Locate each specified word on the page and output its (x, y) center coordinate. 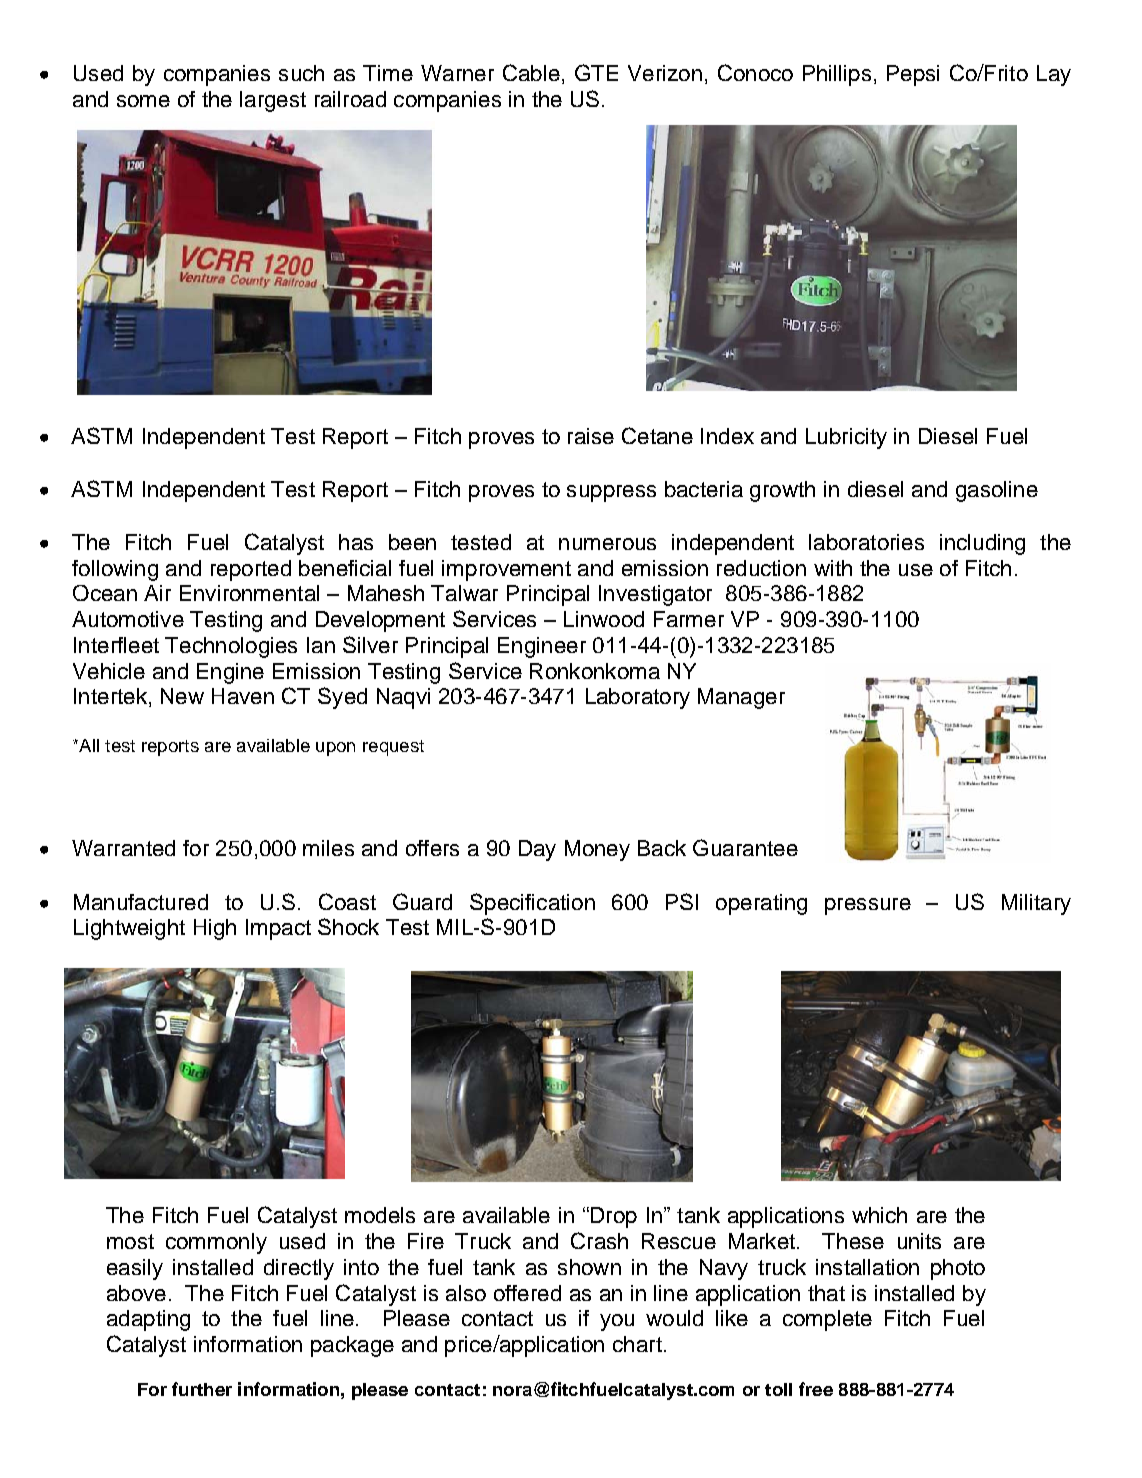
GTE (596, 72)
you (617, 1322)
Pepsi (913, 75)
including (982, 544)
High (215, 929)
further (202, 1389)
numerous (607, 544)
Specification (532, 904)
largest (273, 101)
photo (958, 1269)
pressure (868, 906)
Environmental (249, 593)
